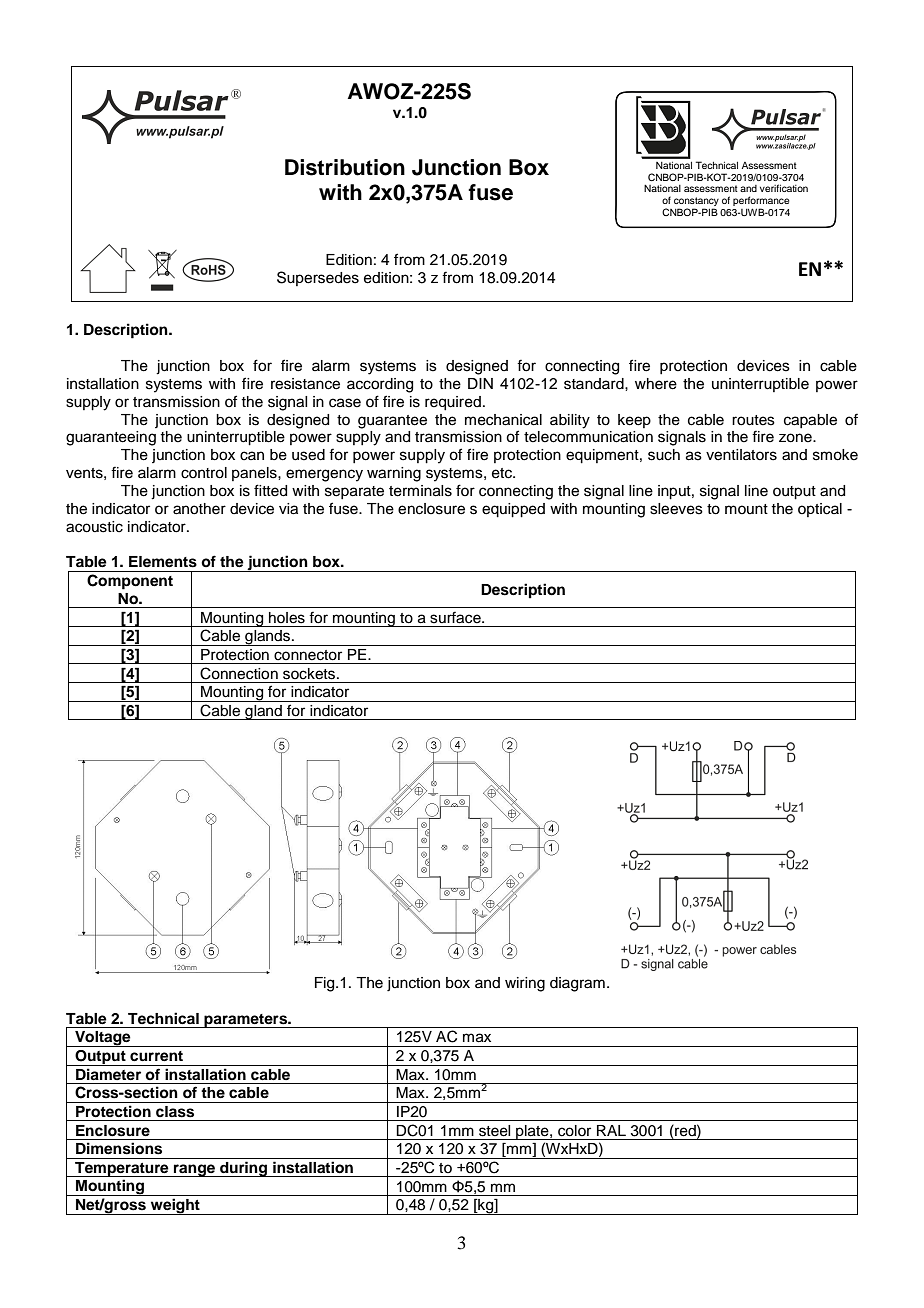 The image size is (924, 1308). What do you see at coordinates (676, 509) in the screenshot?
I see `sleeves` at bounding box center [676, 509].
